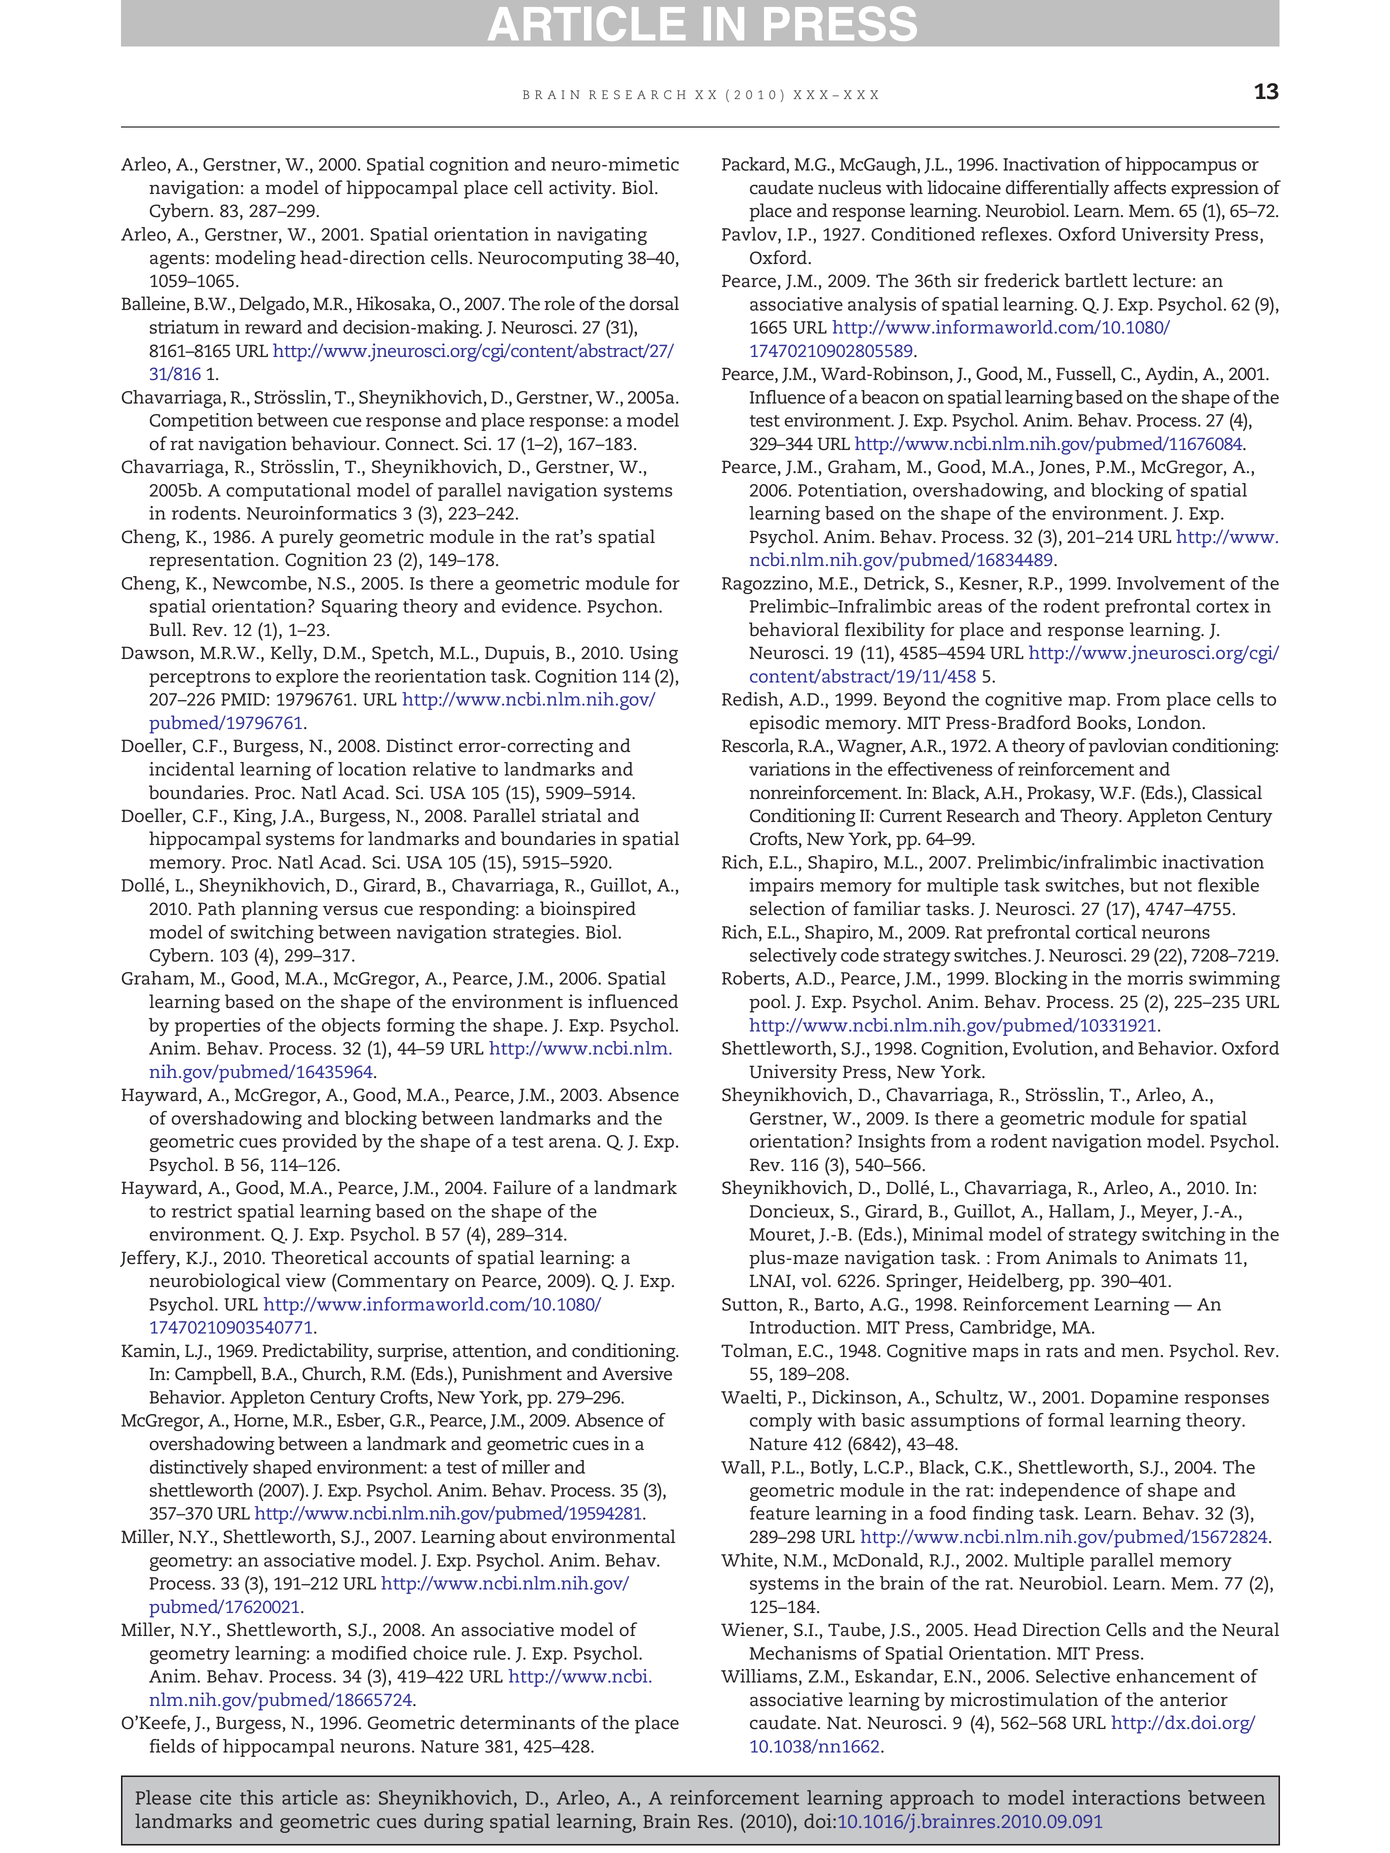 Image resolution: width=1390 pixels, height=1853 pixels. Describe the element at coordinates (351, 1027) in the screenshot. I see `objects` at that location.
